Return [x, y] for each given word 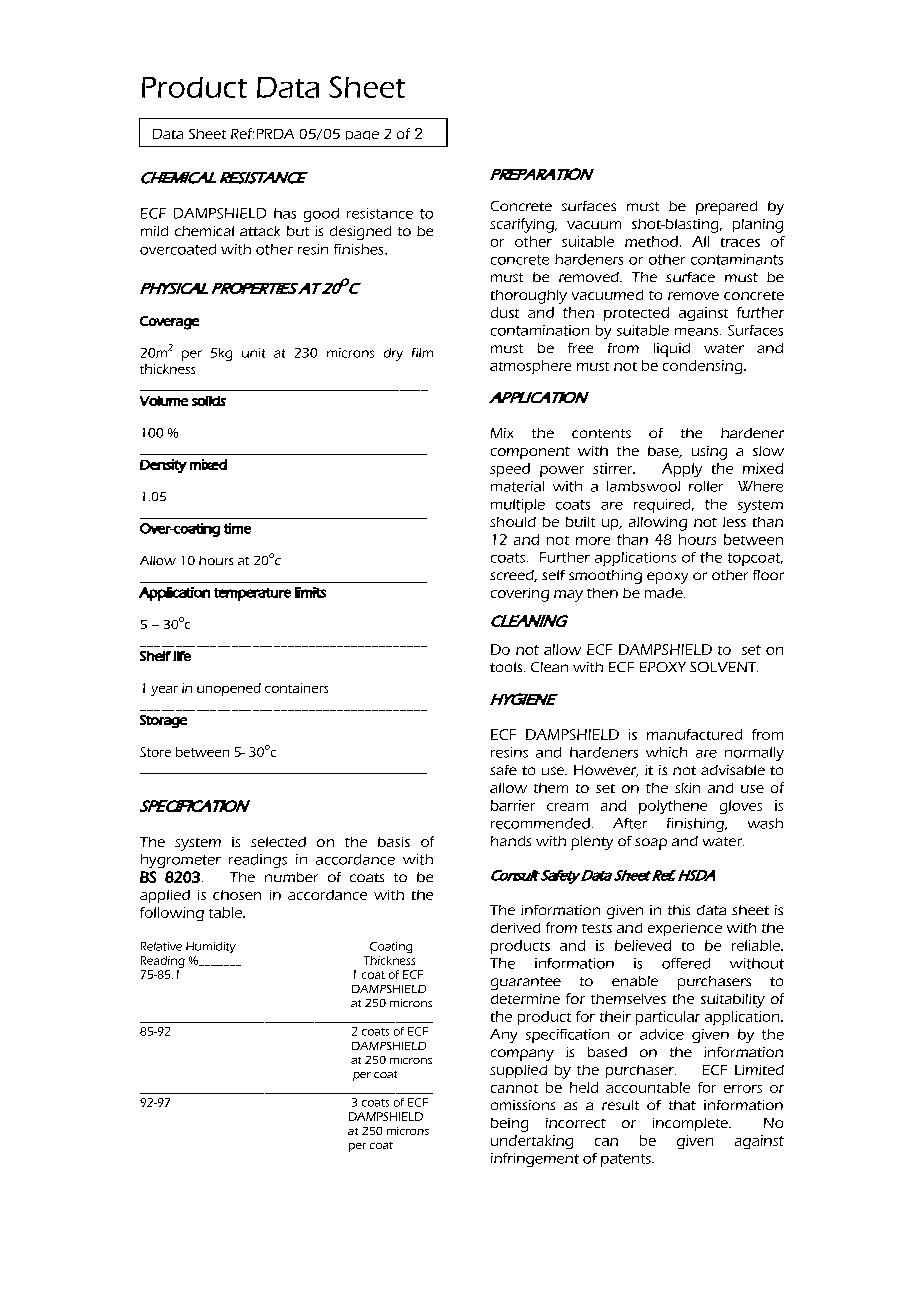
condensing [704, 367]
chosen [237, 895]
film [422, 353]
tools [507, 667]
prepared [726, 208]
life [182, 656]
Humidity [211, 947]
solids [209, 401]
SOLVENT [724, 667]
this [679, 910]
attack [260, 231]
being [509, 1125]
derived [515, 928]
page [362, 135]
